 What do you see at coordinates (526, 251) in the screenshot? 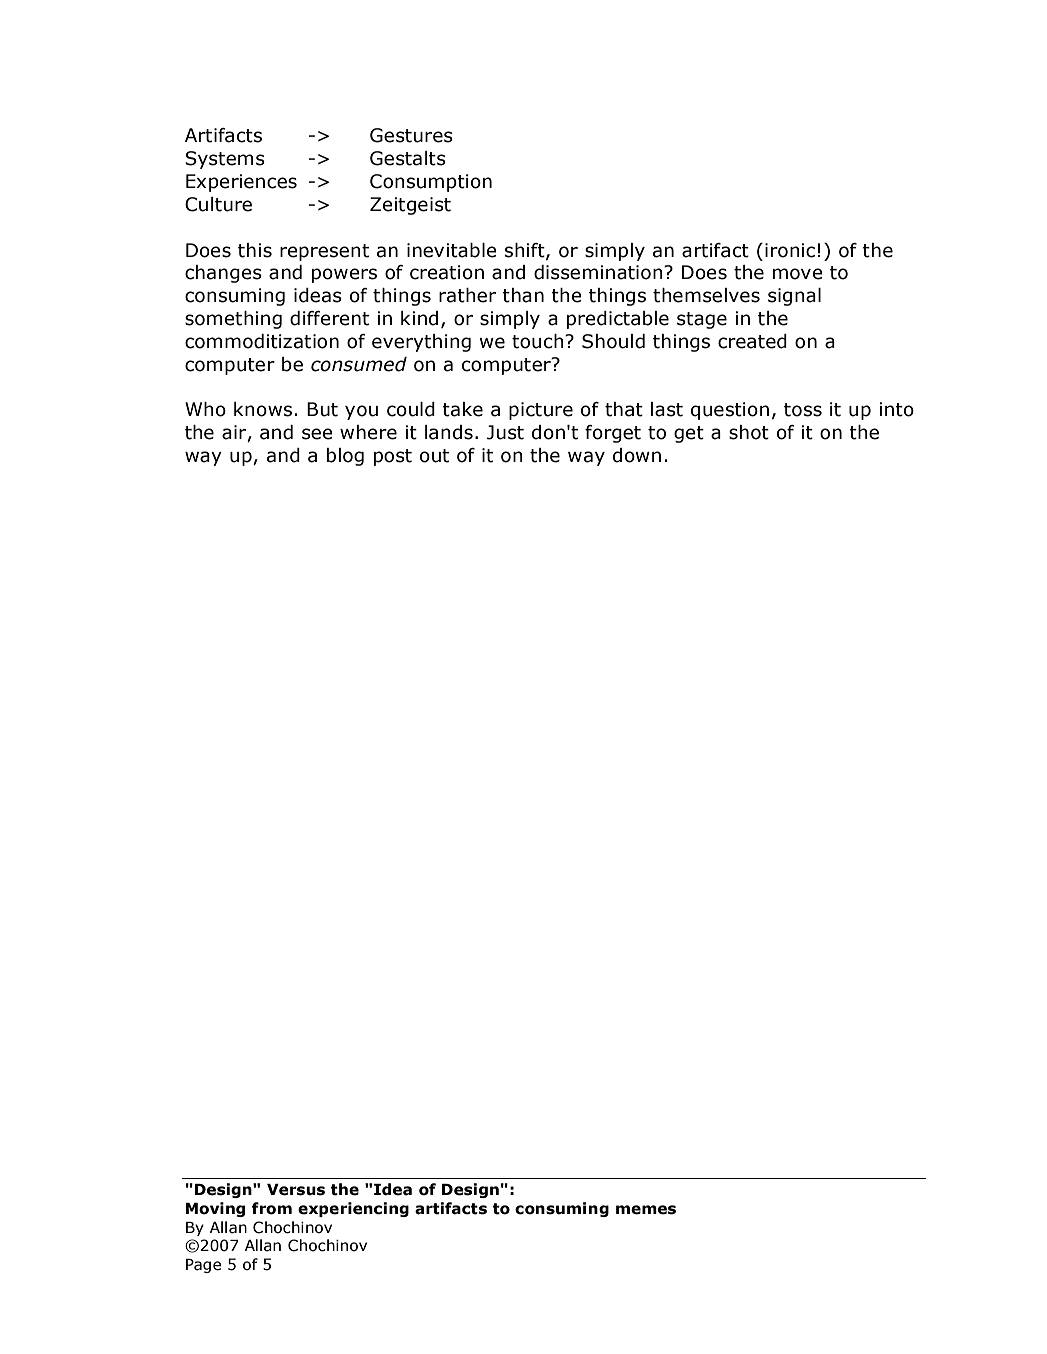
I see `shift` at bounding box center [526, 251].
